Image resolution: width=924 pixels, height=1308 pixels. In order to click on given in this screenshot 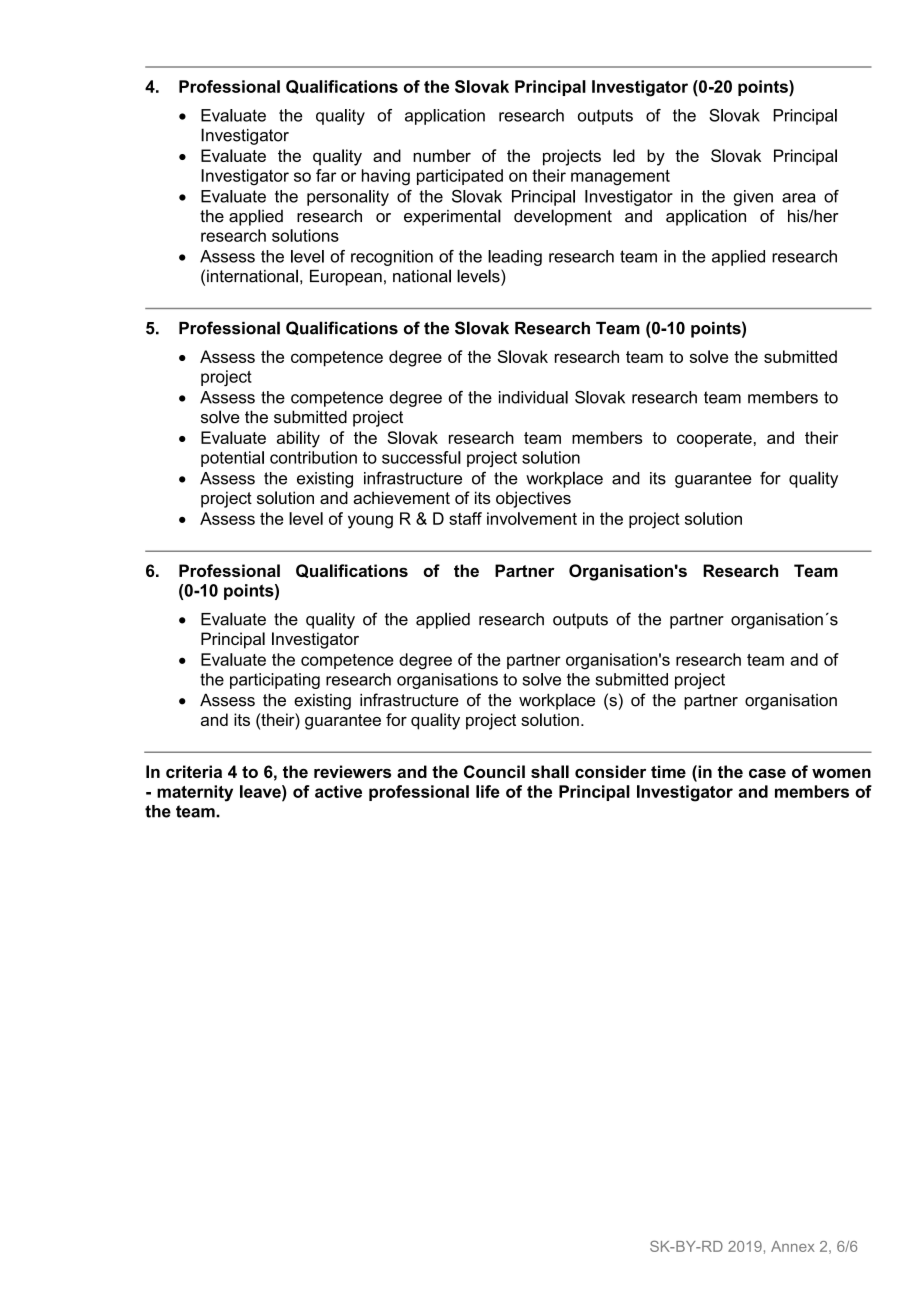, I will do `click(753, 198)`.
